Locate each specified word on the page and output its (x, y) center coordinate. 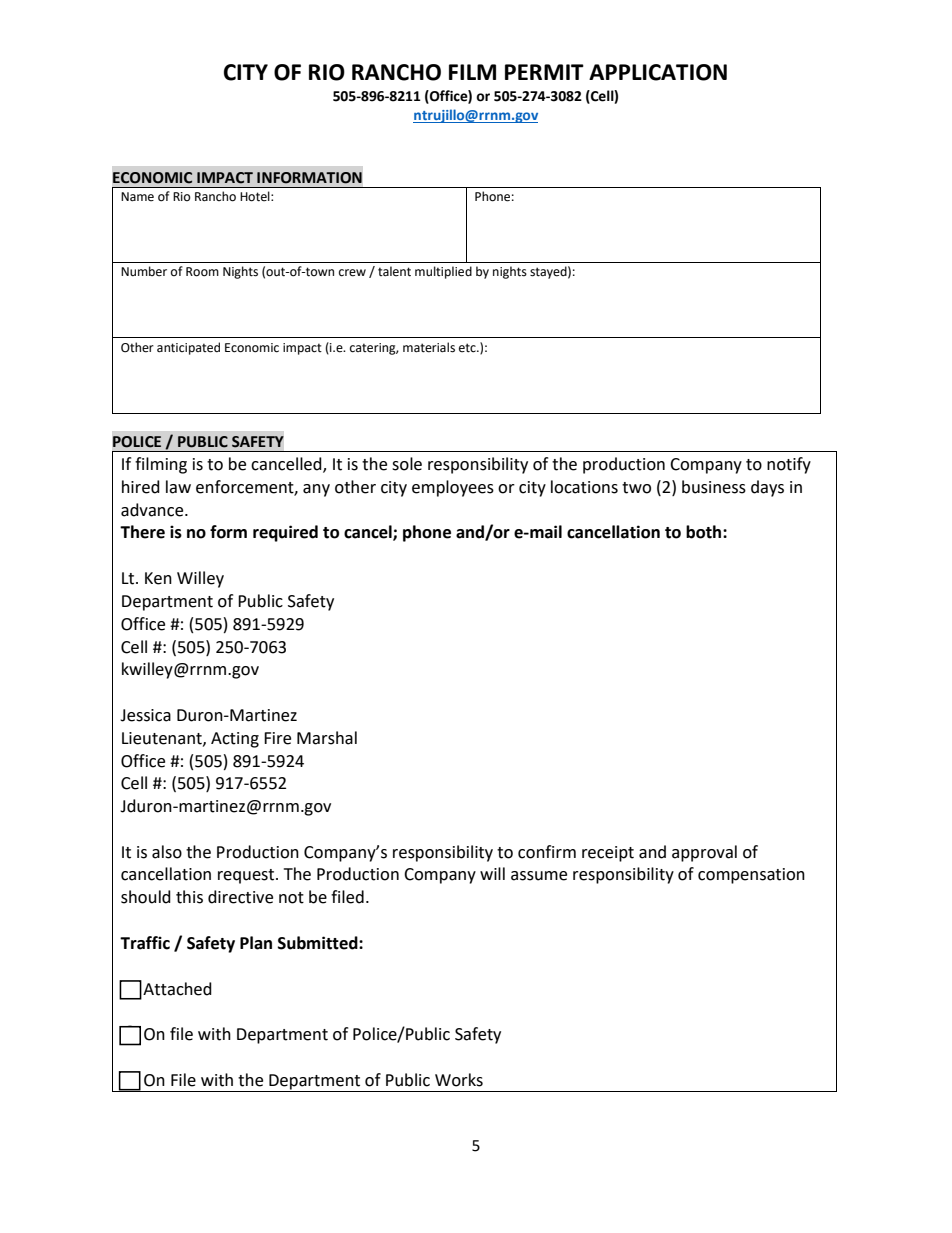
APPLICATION (658, 72)
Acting (235, 740)
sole (407, 464)
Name (137, 197)
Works (459, 1080)
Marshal (327, 738)
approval (704, 853)
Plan (256, 943)
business (714, 487)
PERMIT (544, 72)
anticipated (188, 348)
